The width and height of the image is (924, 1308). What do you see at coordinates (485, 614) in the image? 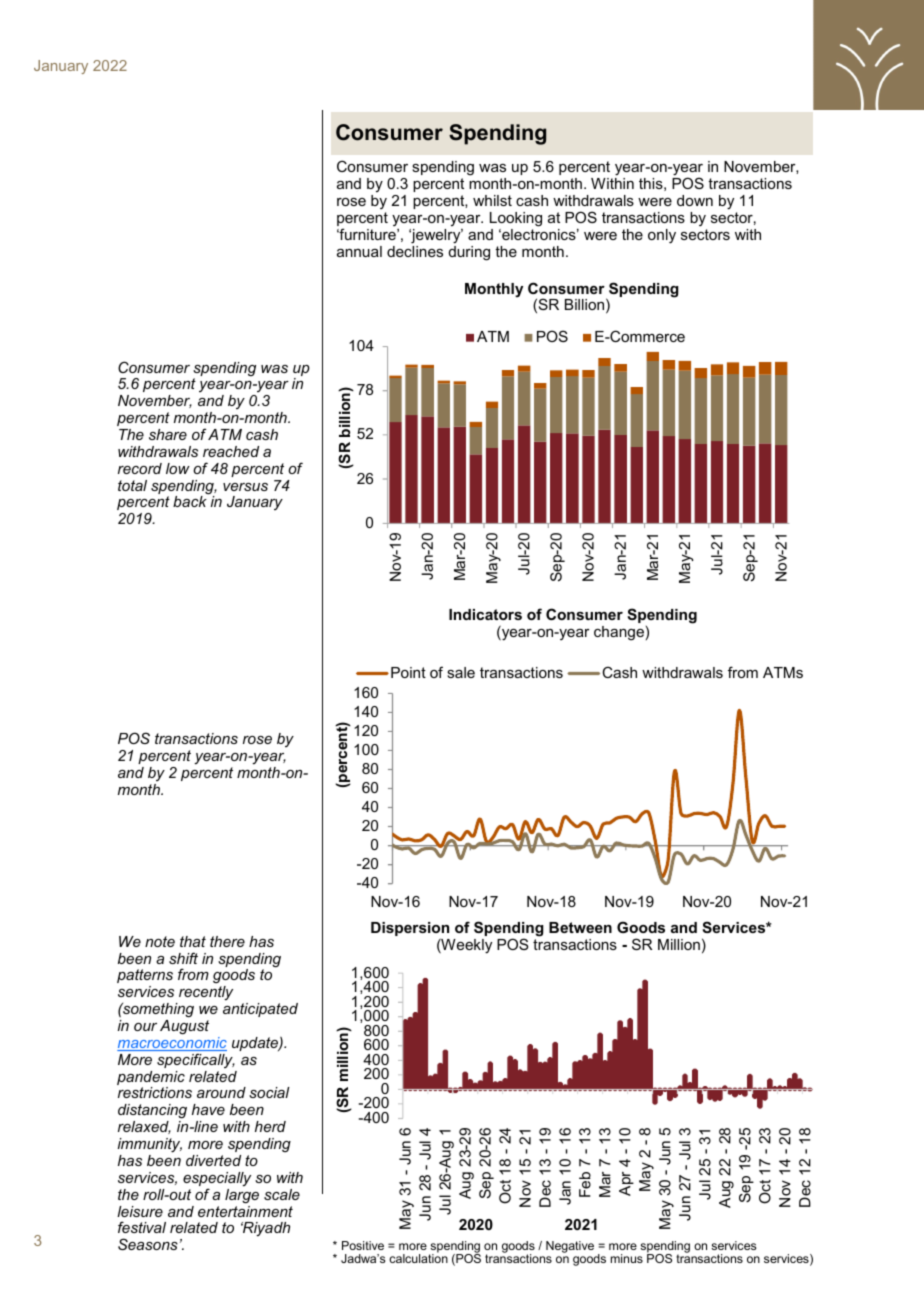
I see `Indicators` at bounding box center [485, 614].
